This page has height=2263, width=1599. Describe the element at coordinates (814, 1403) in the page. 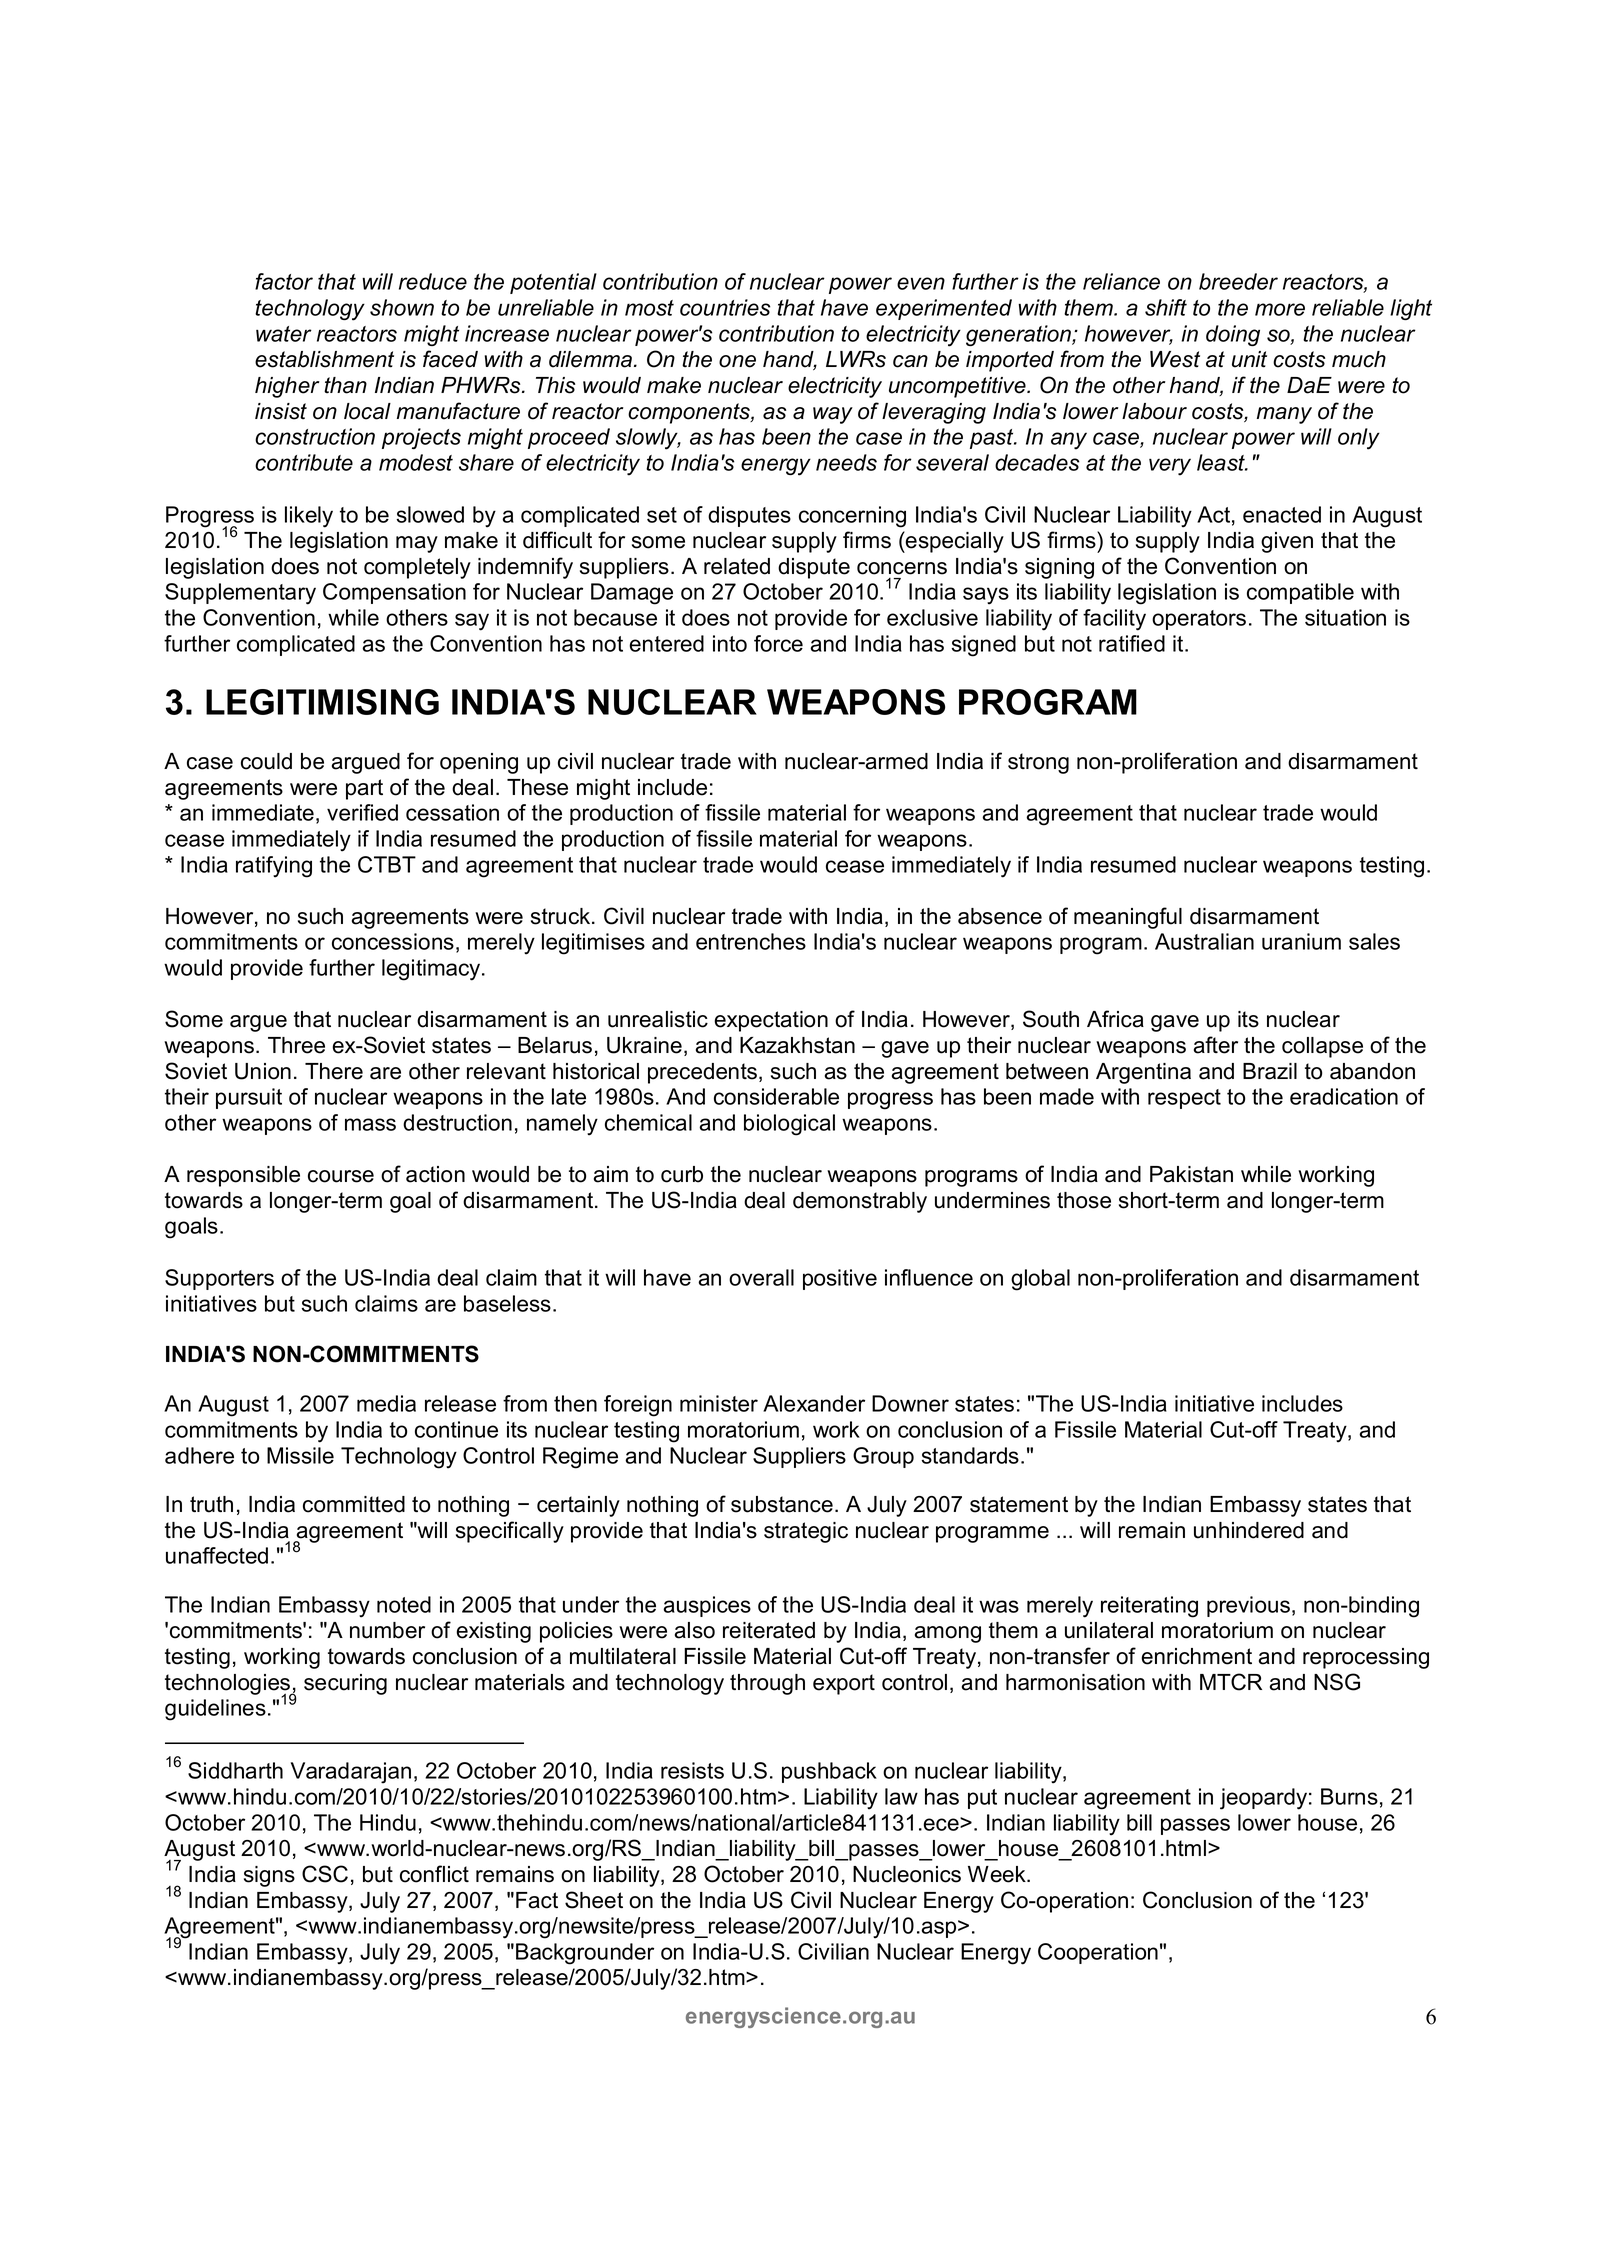

I see `Alexander` at that location.
